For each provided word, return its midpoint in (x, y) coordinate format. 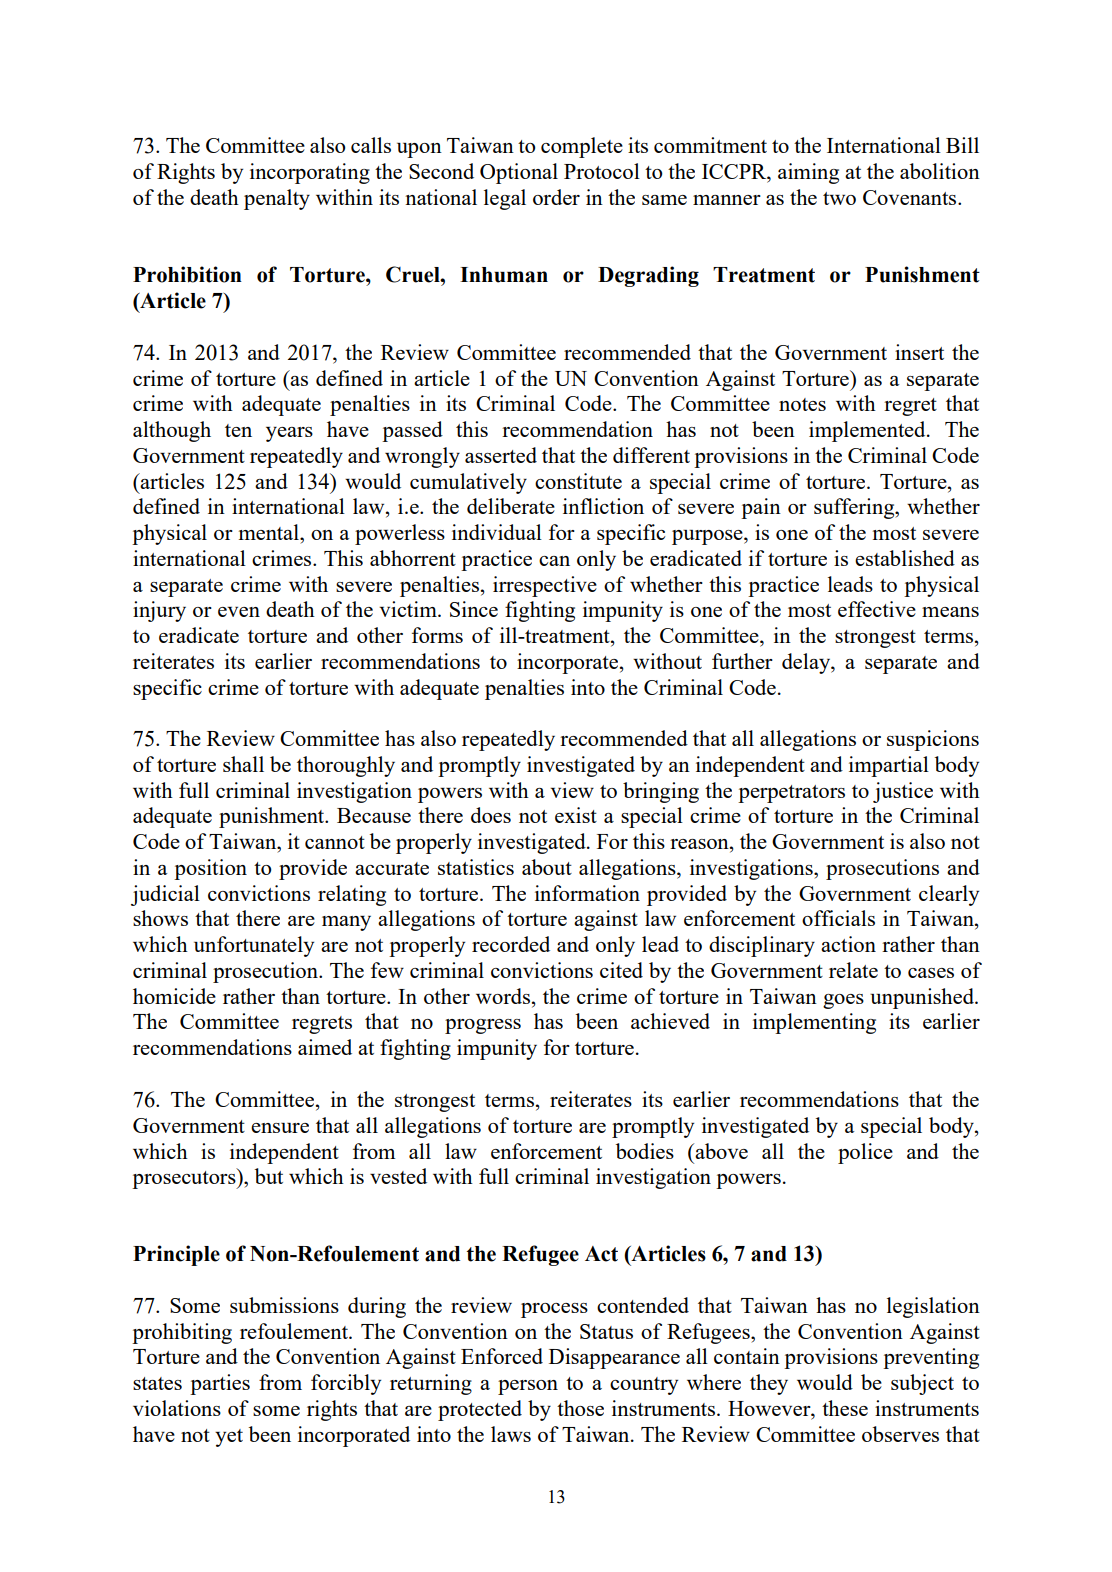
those (580, 1408)
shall (243, 764)
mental (270, 532)
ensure (280, 1128)
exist (576, 815)
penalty (277, 199)
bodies (645, 1151)
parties (220, 1384)
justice (903, 792)
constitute (578, 481)
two (839, 198)
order (556, 197)
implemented (868, 431)
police (865, 1153)
